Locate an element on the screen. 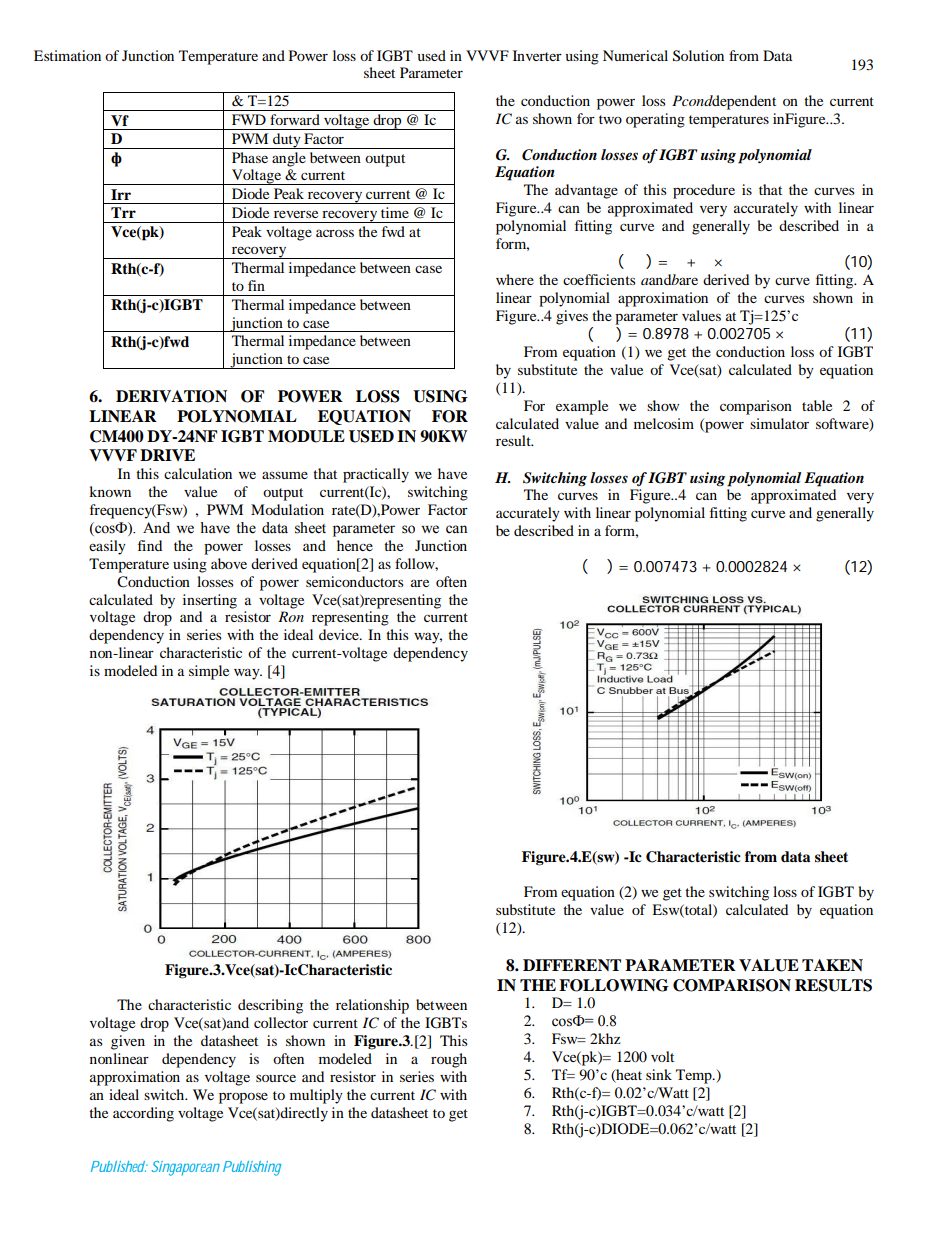 This screenshot has height=1233, width=952. Estimation is located at coordinates (67, 55).
